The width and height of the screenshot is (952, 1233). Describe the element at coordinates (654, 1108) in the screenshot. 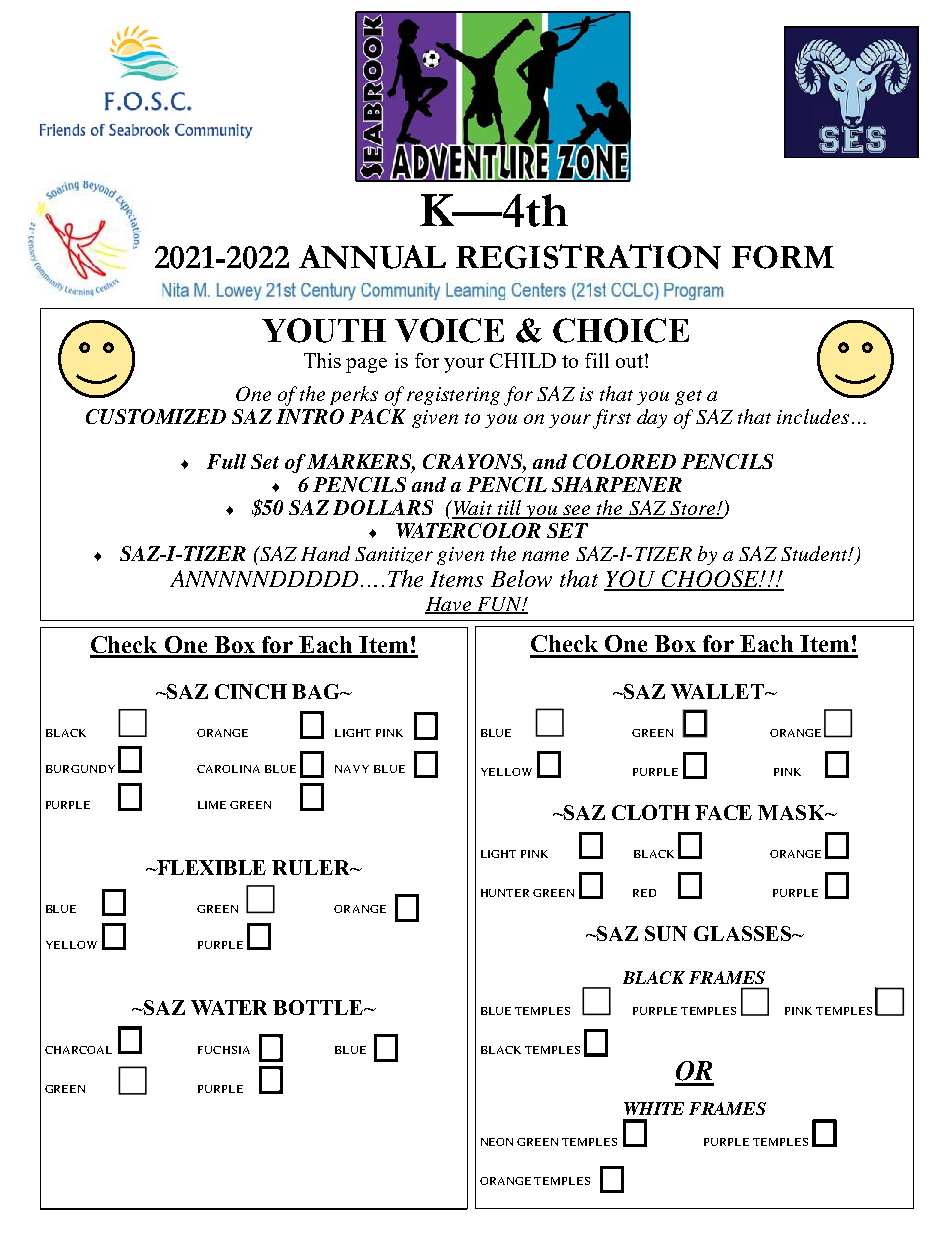

I see `WHITE` at that location.
